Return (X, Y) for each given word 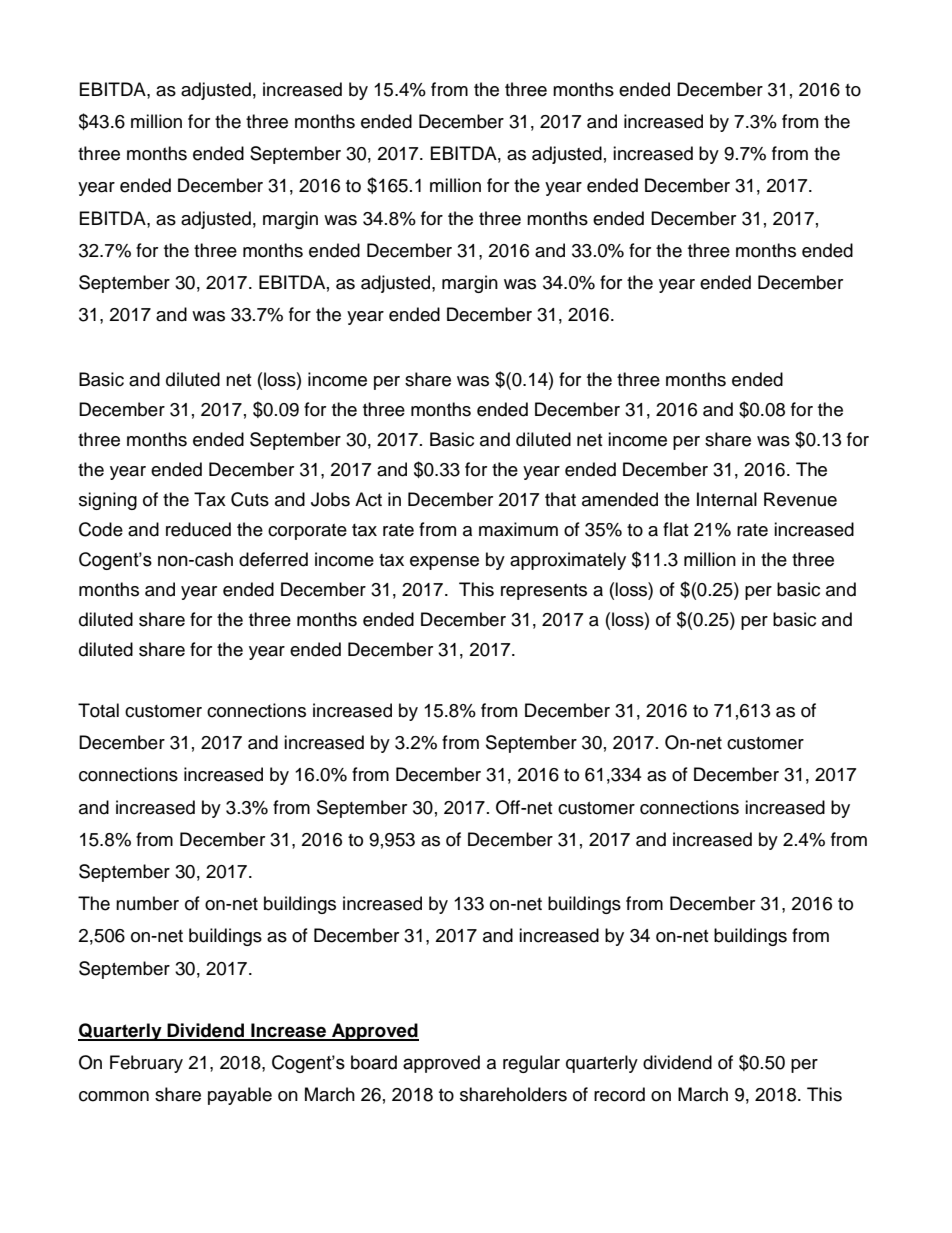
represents (544, 592)
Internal (727, 499)
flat (675, 529)
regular (531, 1064)
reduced (198, 529)
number (147, 903)
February (146, 1064)
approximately (568, 561)
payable (240, 1096)
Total (98, 710)
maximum (518, 529)
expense (444, 563)
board (374, 1062)
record (619, 1094)
